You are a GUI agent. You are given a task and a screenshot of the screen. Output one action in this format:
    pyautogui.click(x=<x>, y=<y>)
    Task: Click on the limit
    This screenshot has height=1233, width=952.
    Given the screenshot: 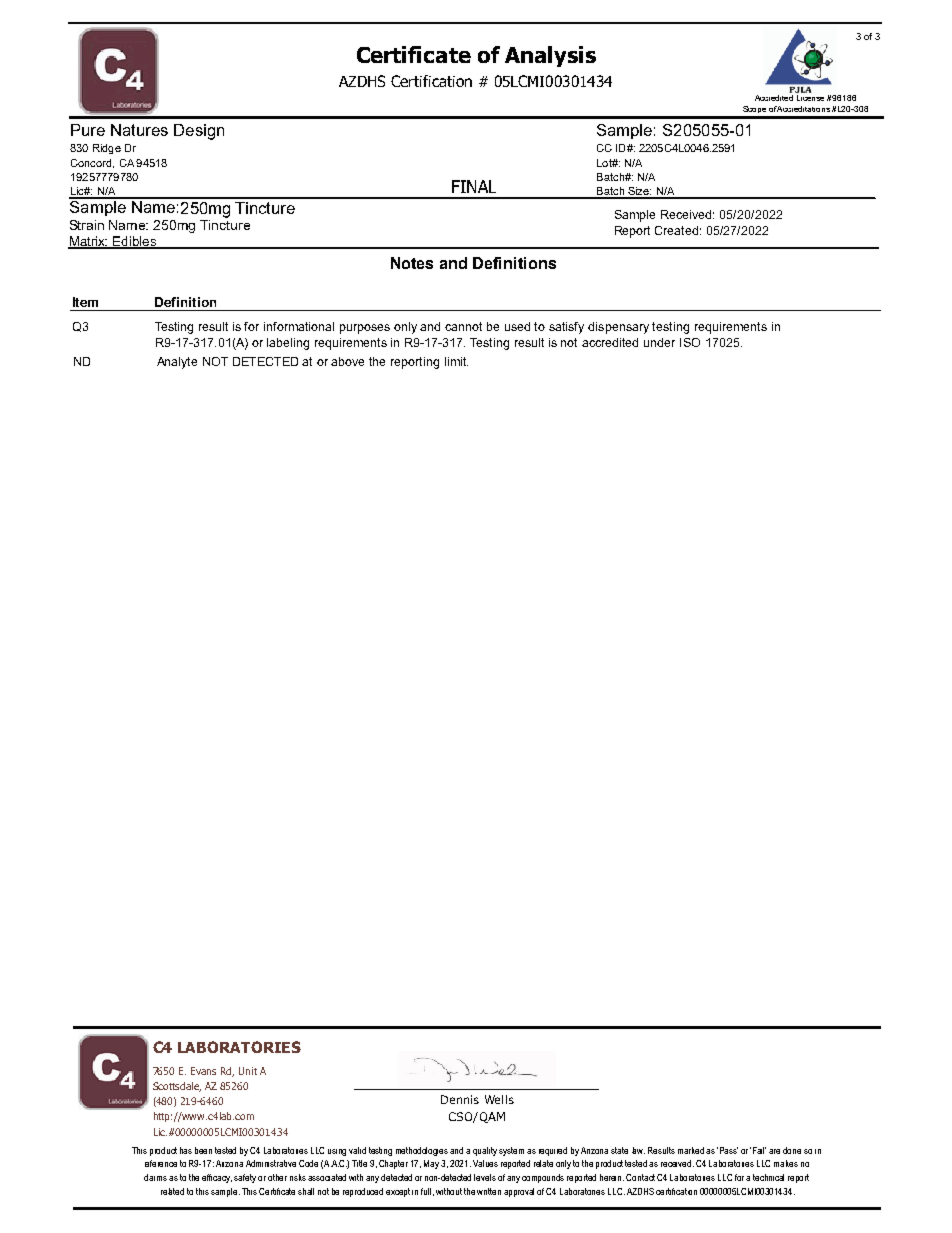 What is the action you would take?
    pyautogui.click(x=456, y=361)
